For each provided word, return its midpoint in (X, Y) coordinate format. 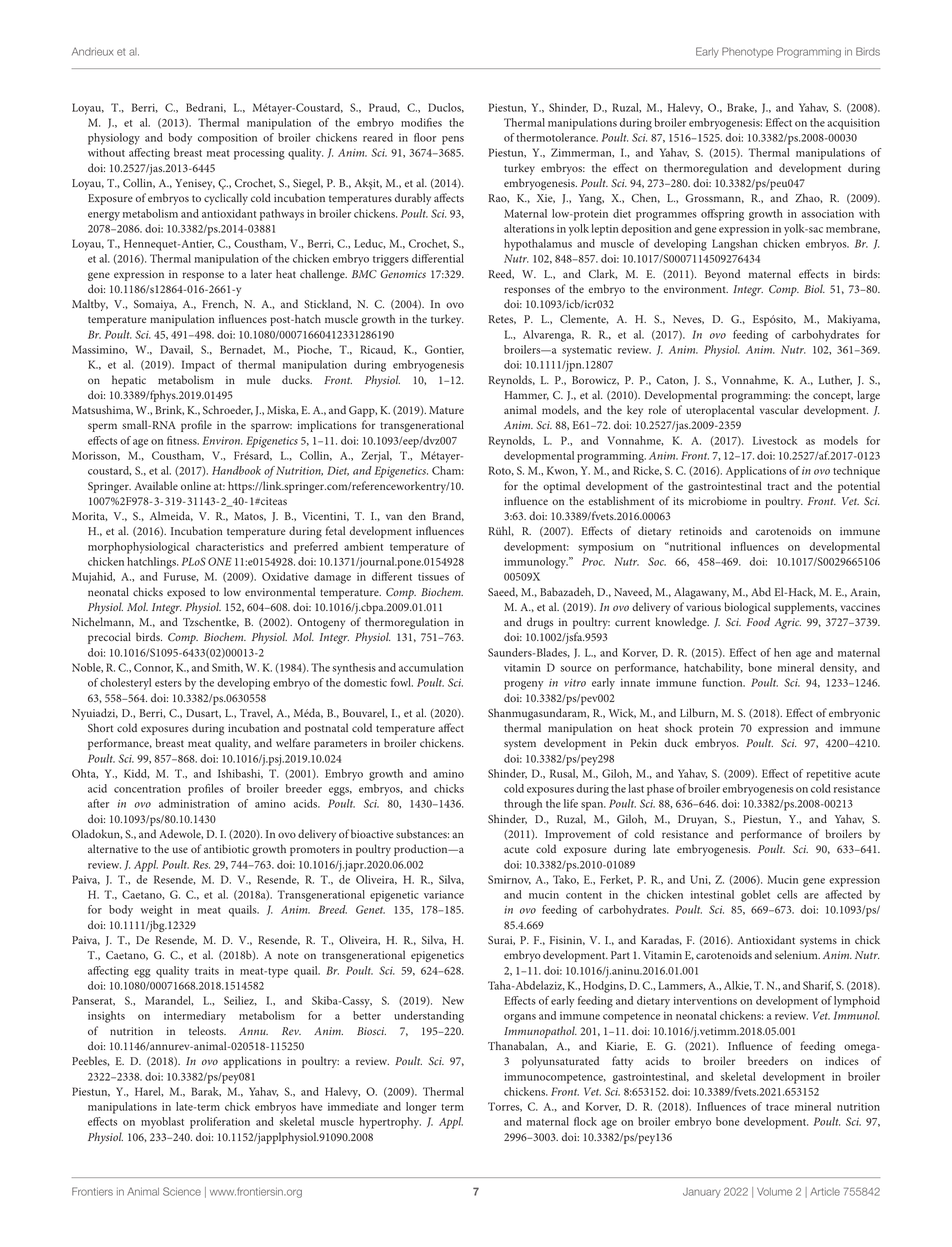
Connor (153, 668)
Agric (787, 623)
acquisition (853, 124)
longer (421, 1108)
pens (453, 140)
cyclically (226, 199)
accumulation (431, 667)
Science (182, 1191)
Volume (774, 1191)
